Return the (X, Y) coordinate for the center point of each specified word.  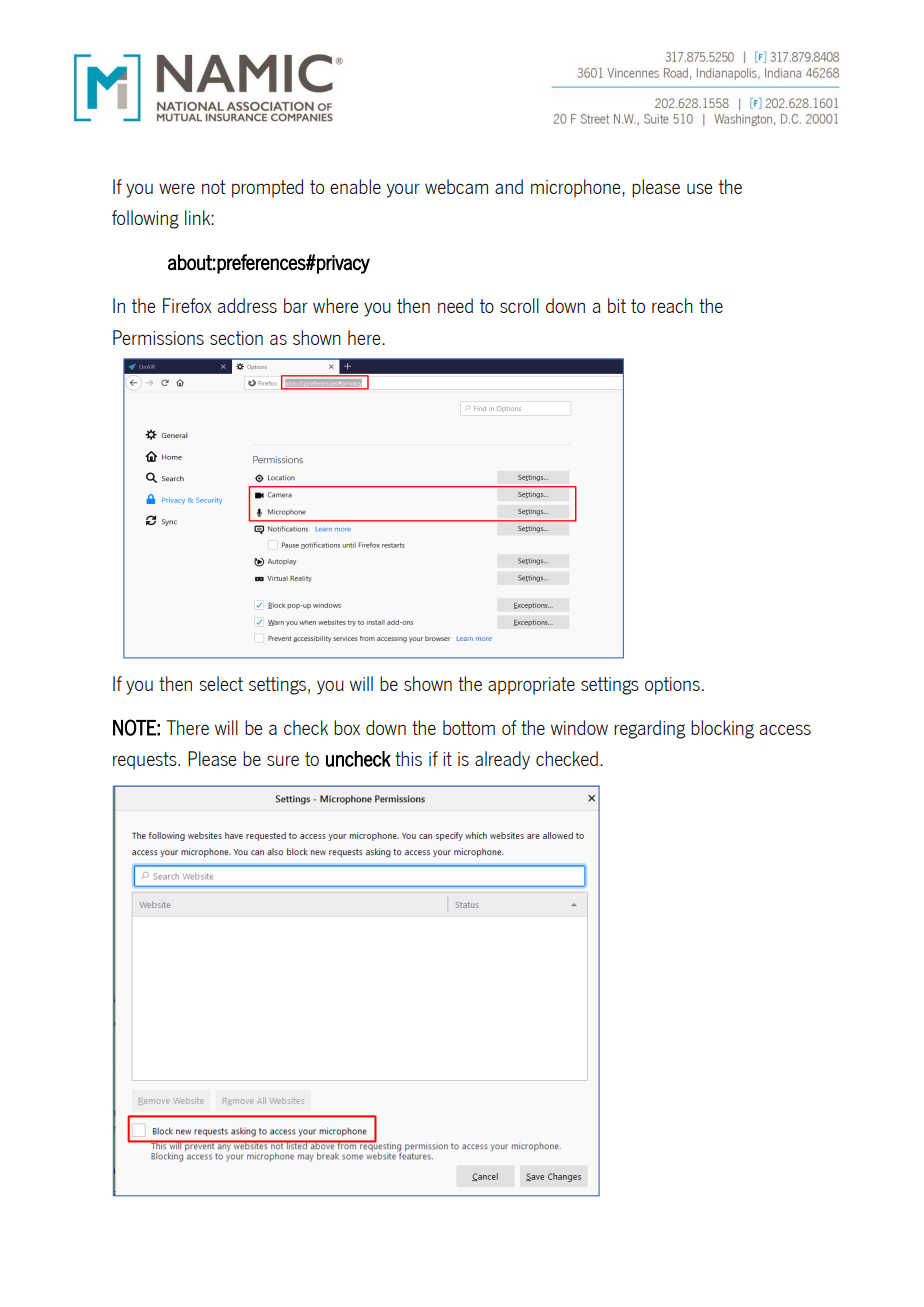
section (236, 338)
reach (672, 305)
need (455, 305)
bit (617, 305)
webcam (456, 186)
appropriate (531, 686)
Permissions (158, 337)
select (221, 683)
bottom (469, 727)
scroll (519, 305)
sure (283, 760)
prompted (267, 188)
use (699, 188)
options (672, 686)
